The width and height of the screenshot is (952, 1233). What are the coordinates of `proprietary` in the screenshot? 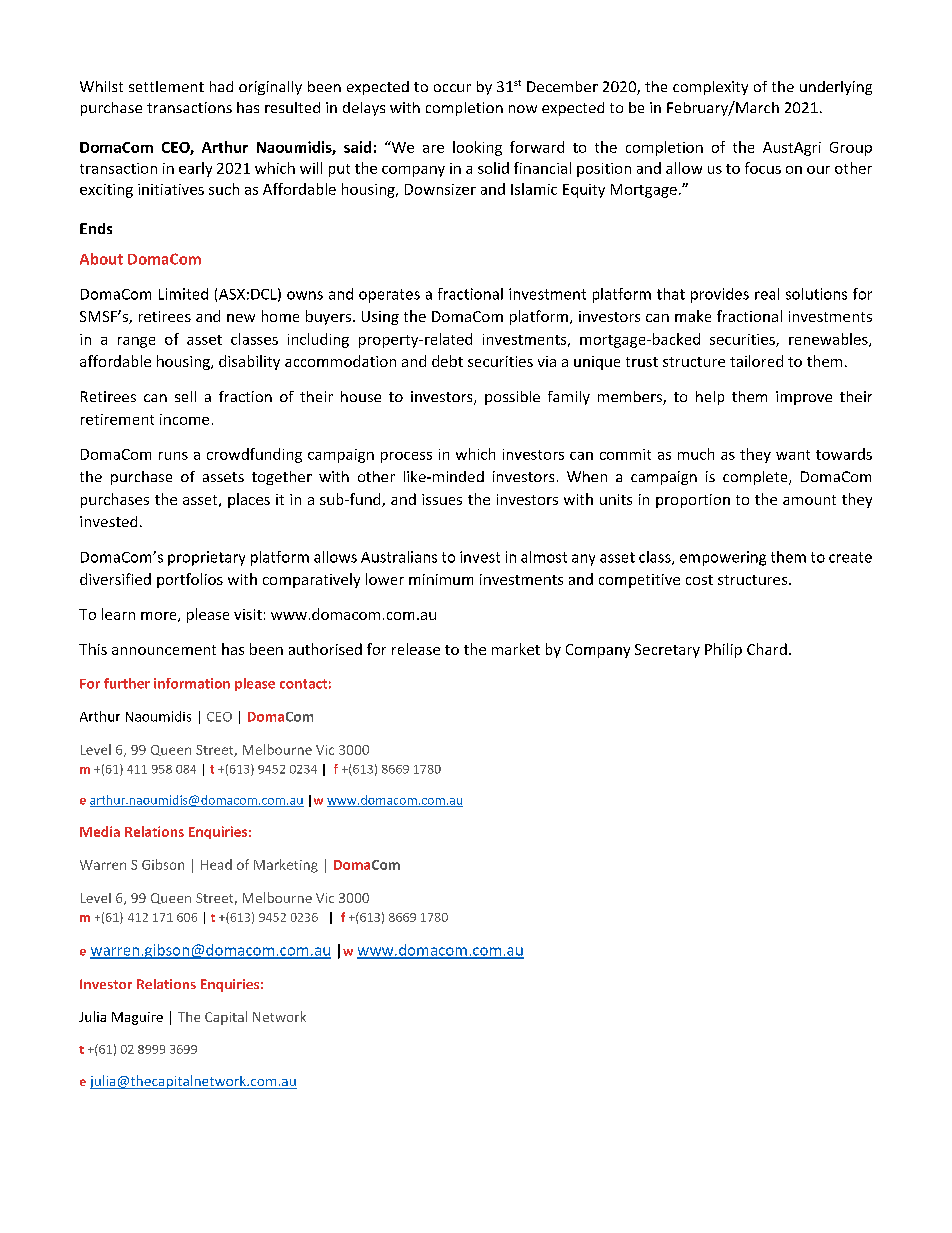 It's located at (206, 558).
